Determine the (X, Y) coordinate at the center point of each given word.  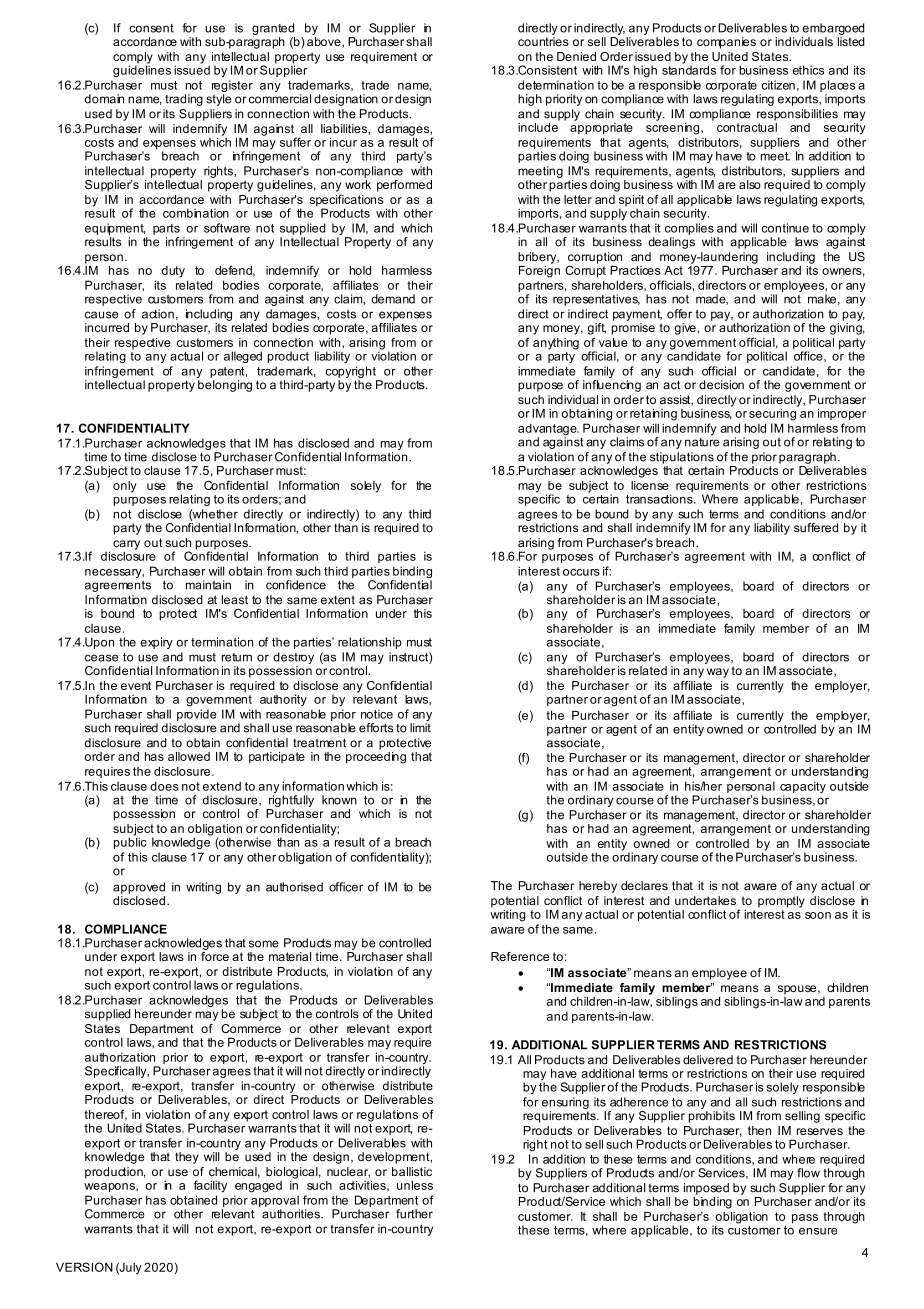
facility (210, 1186)
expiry (156, 643)
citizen (778, 85)
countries (543, 41)
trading (184, 100)
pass (805, 1219)
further (414, 1214)
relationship (370, 643)
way (718, 673)
